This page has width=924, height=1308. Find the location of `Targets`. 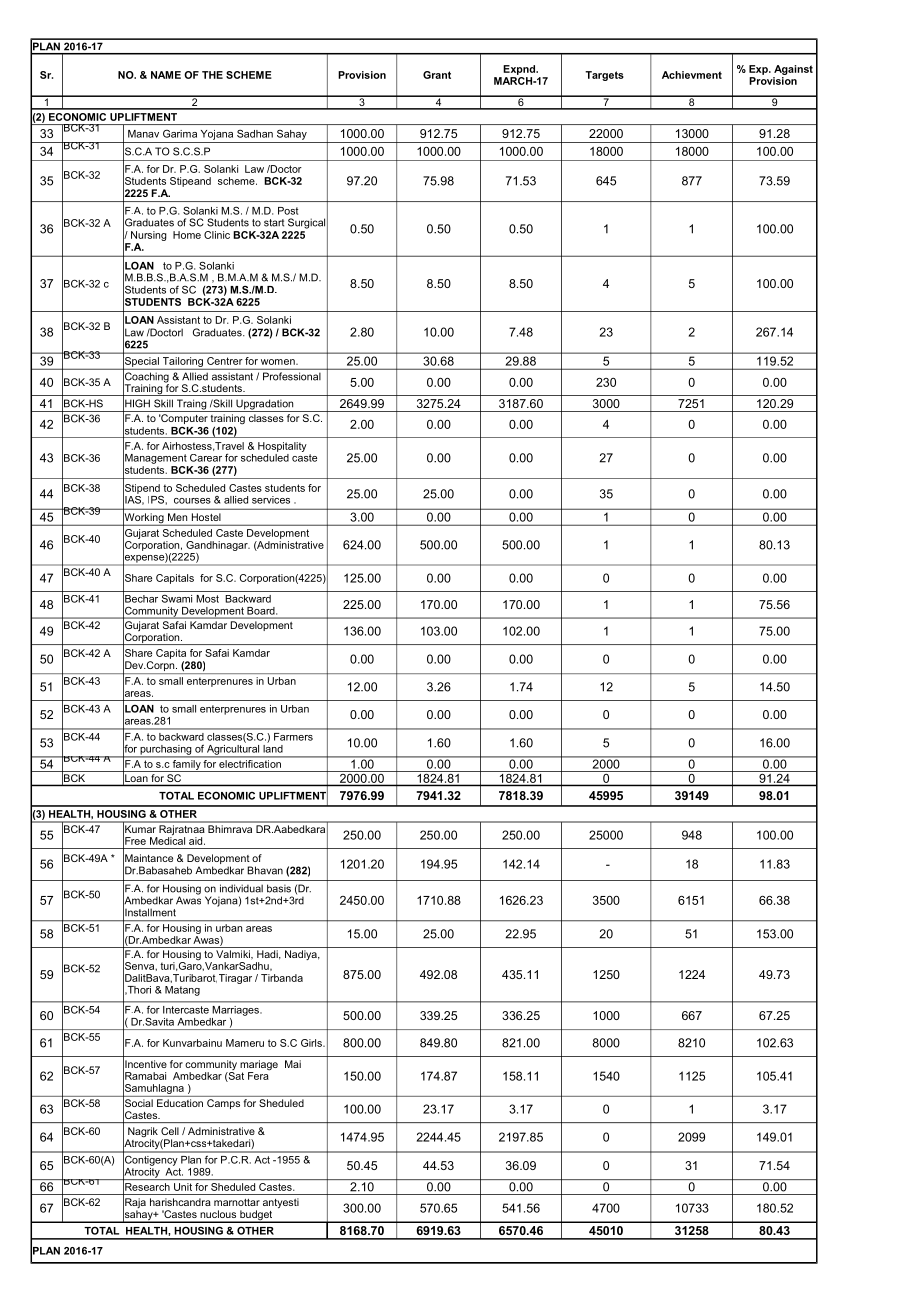

Targets is located at coordinates (604, 76).
